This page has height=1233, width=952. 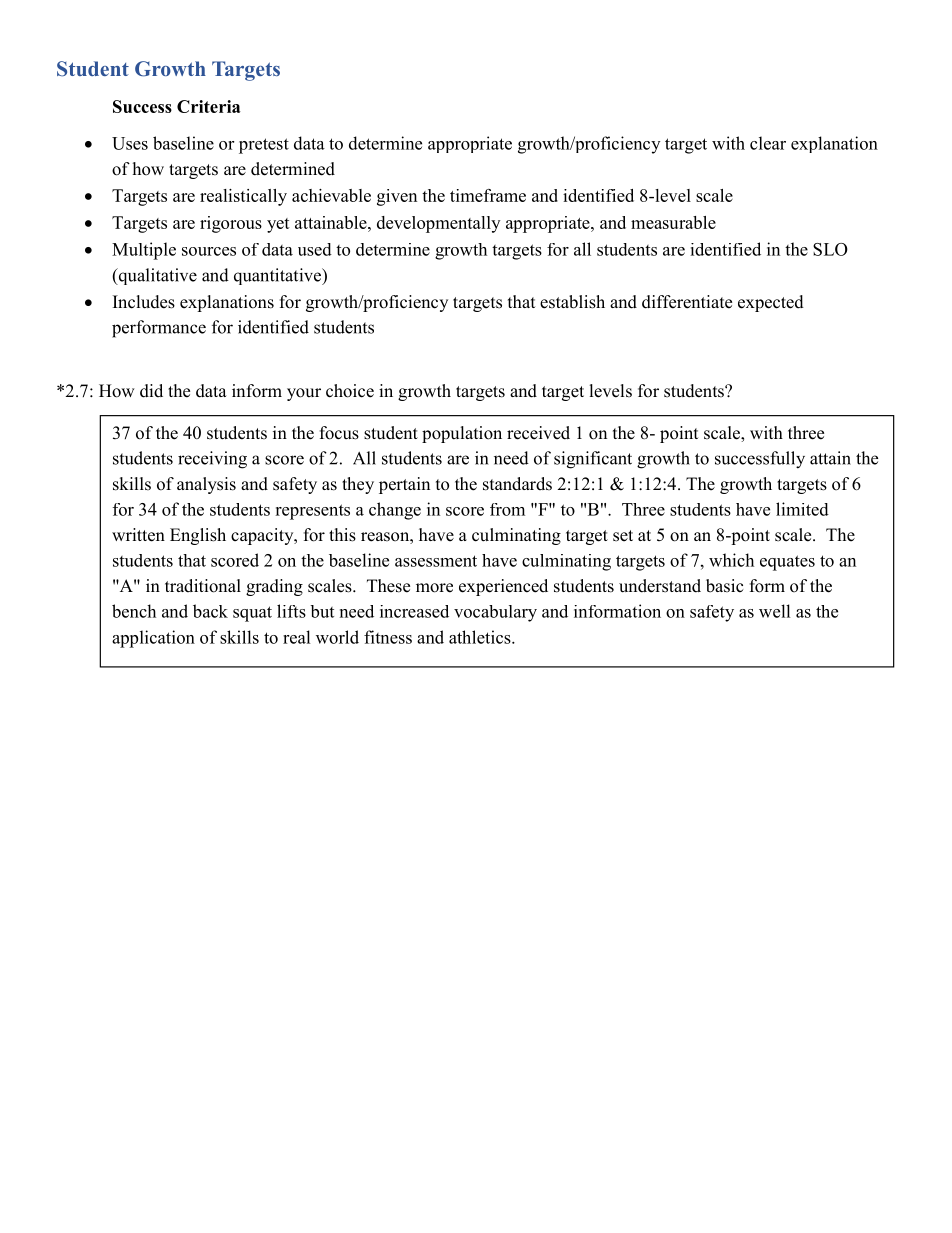 What do you see at coordinates (156, 276) in the page?
I see `qualitative` at bounding box center [156, 276].
